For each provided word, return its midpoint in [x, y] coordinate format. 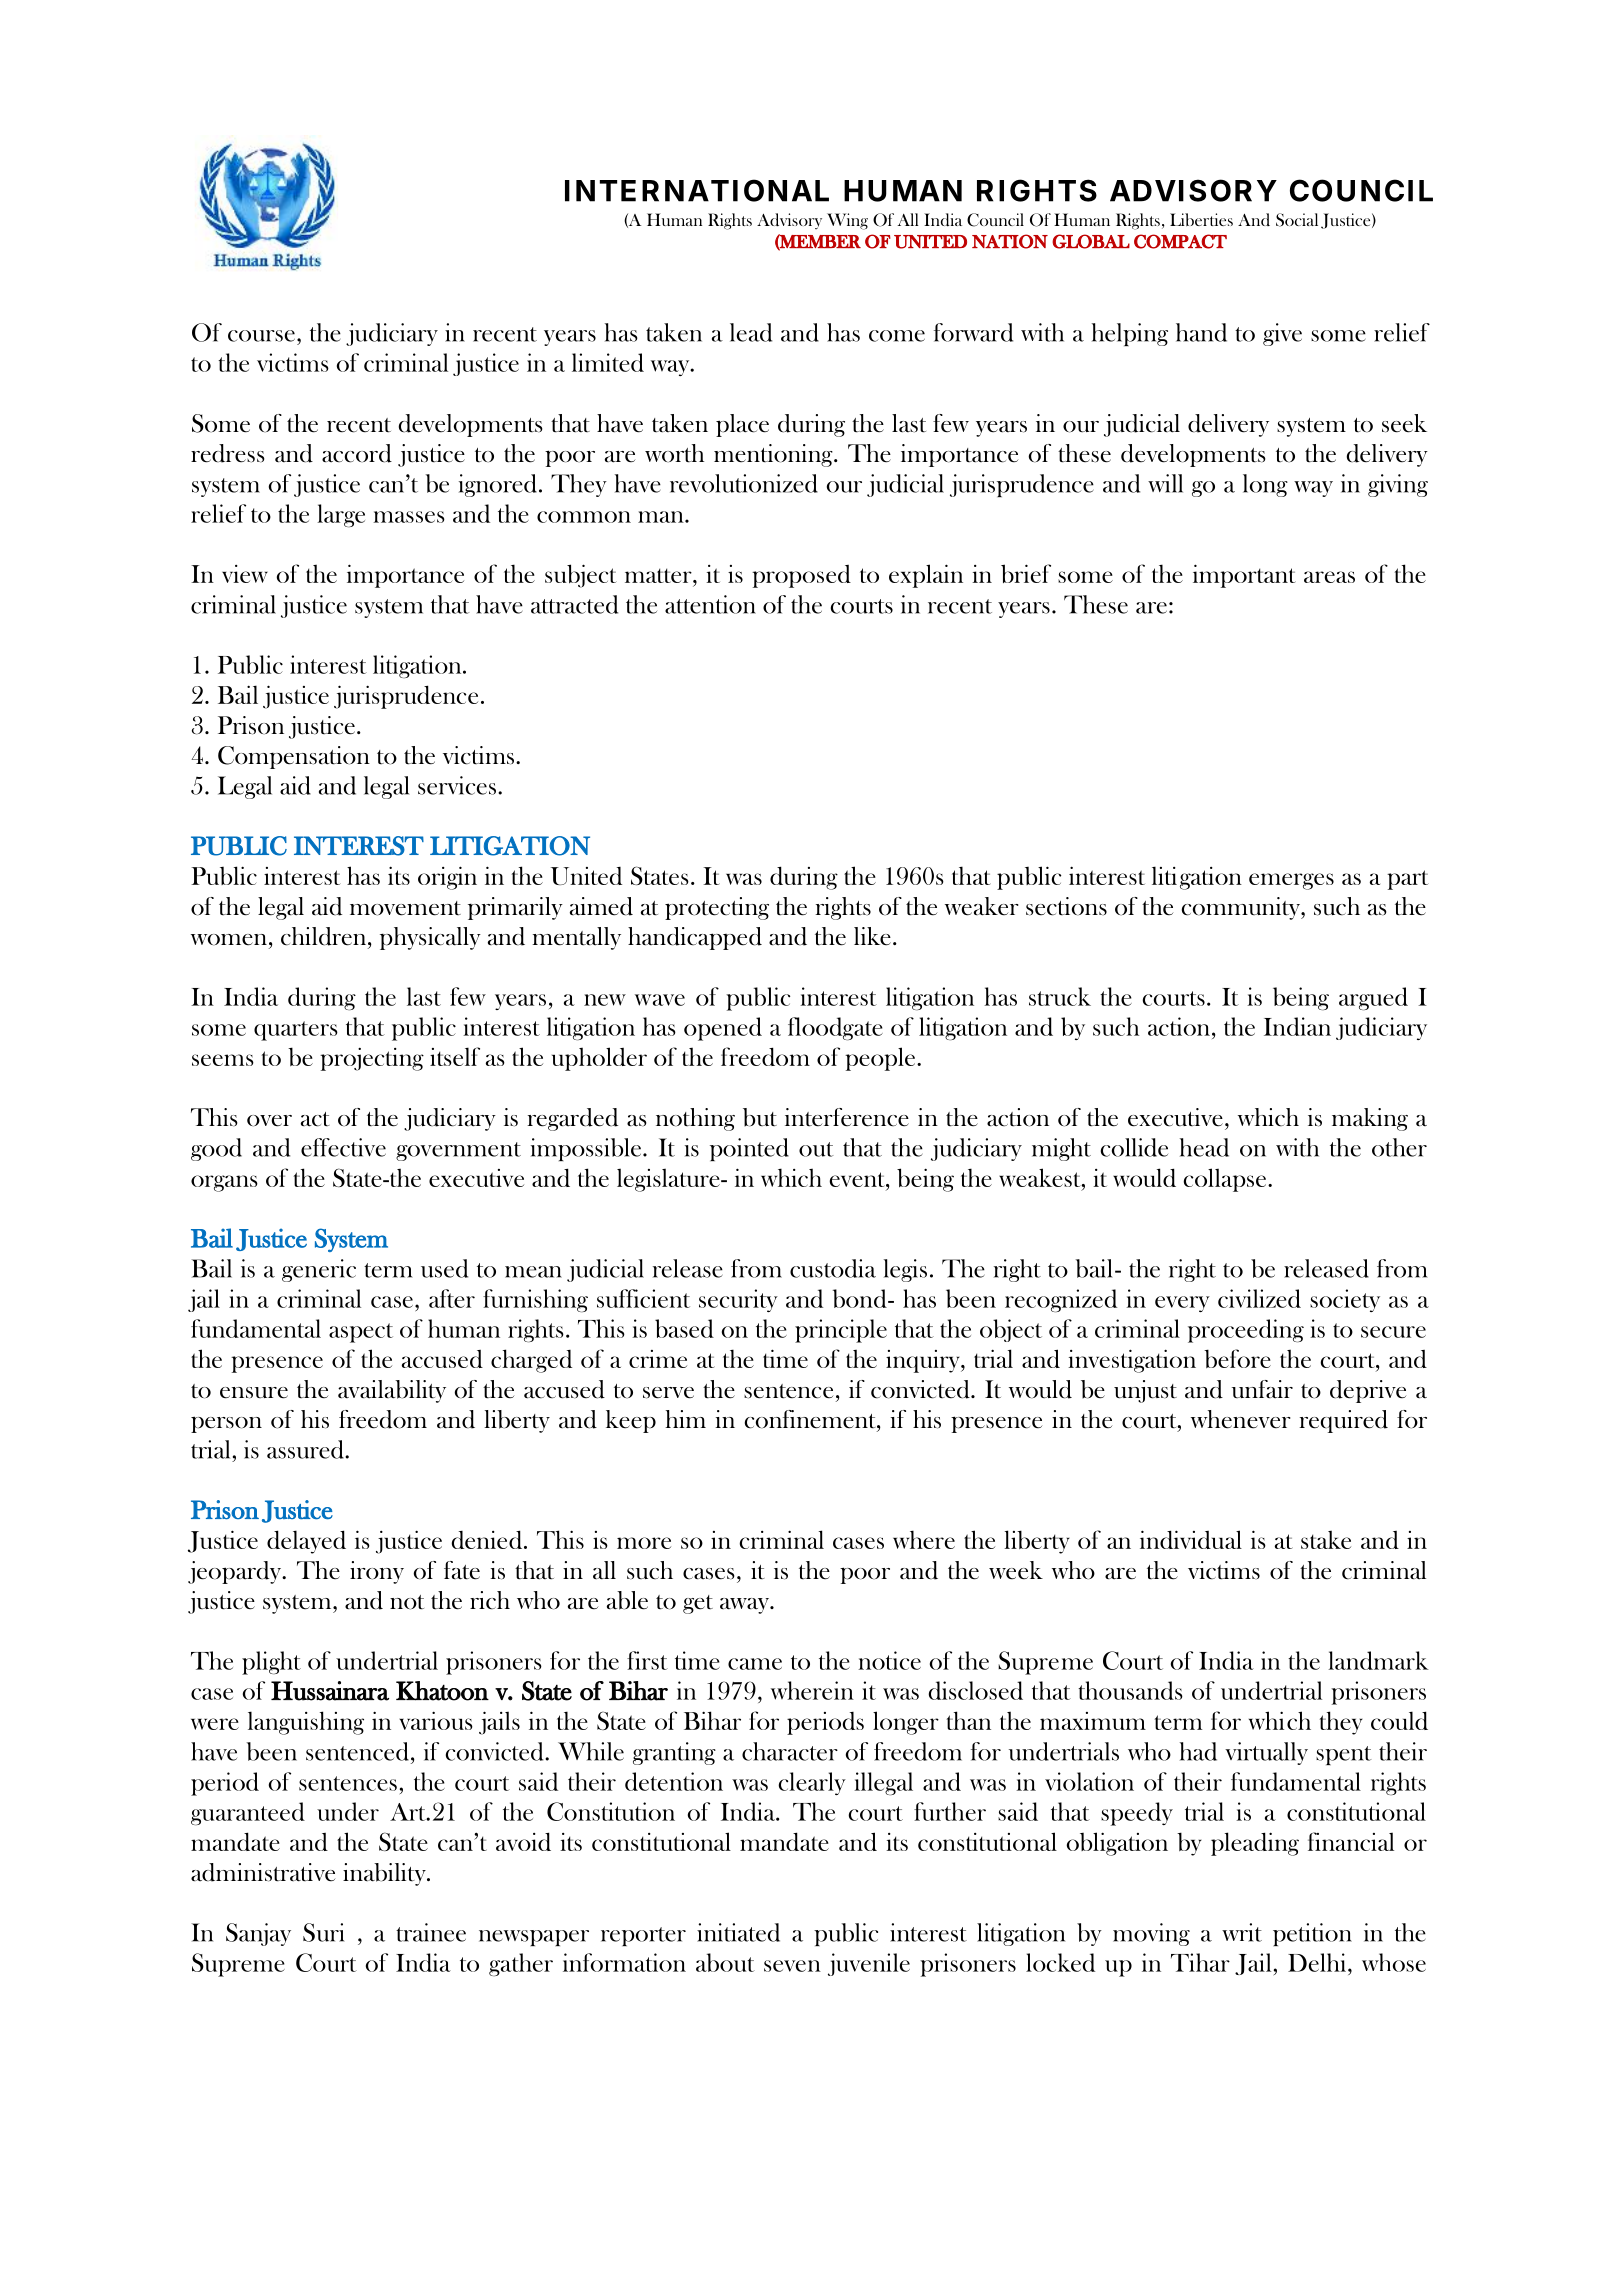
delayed [306, 1542]
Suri [324, 1932]
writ [1242, 1932]
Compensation [294, 757]
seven [792, 1966]
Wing [847, 221]
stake [1326, 1539]
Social [1297, 220]
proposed [801, 576]
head [1204, 1147]
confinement [811, 1419]
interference [847, 1117]
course [261, 336]
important [1244, 576]
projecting [372, 1059]
